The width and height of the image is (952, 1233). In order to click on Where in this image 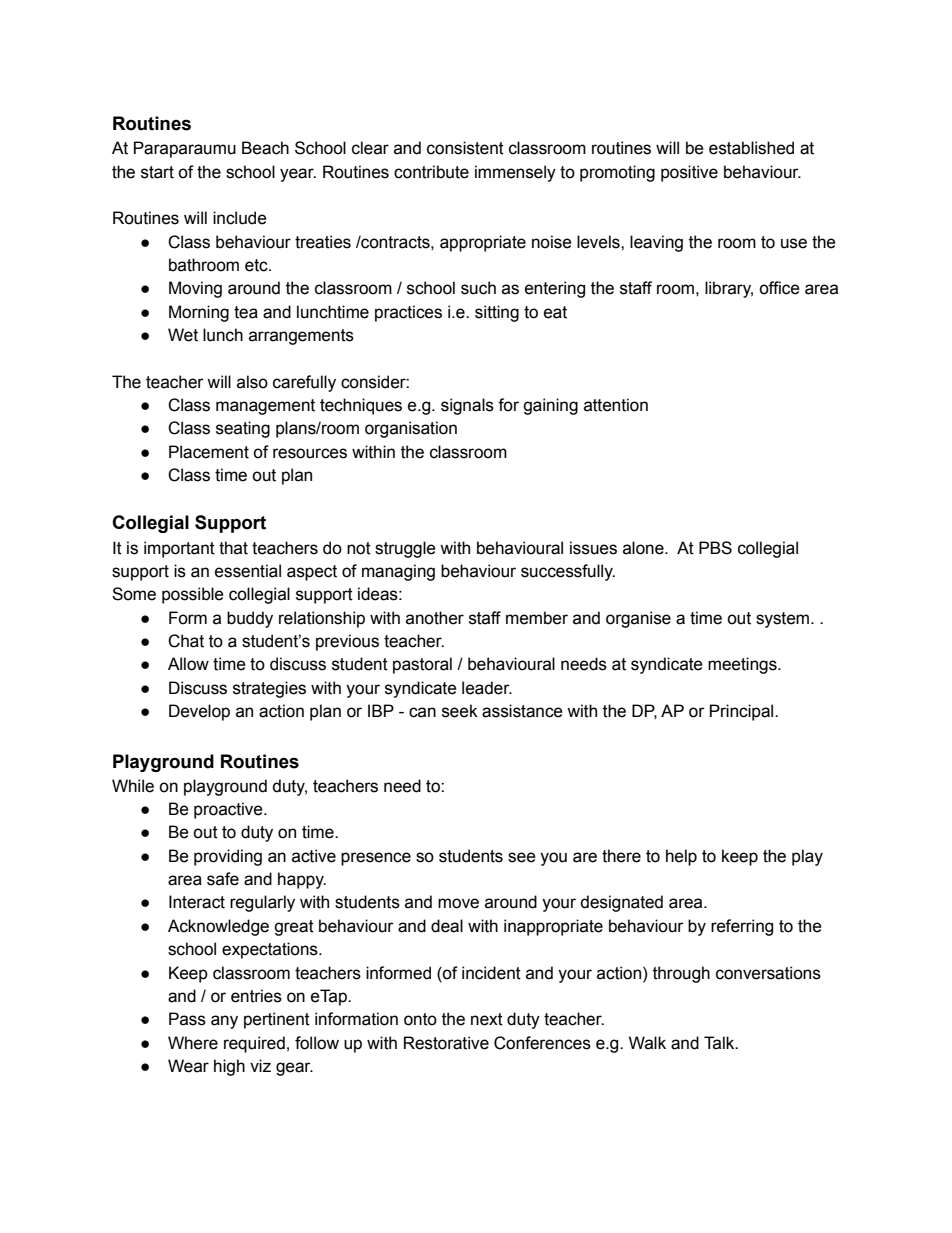, I will do `click(193, 1043)`.
